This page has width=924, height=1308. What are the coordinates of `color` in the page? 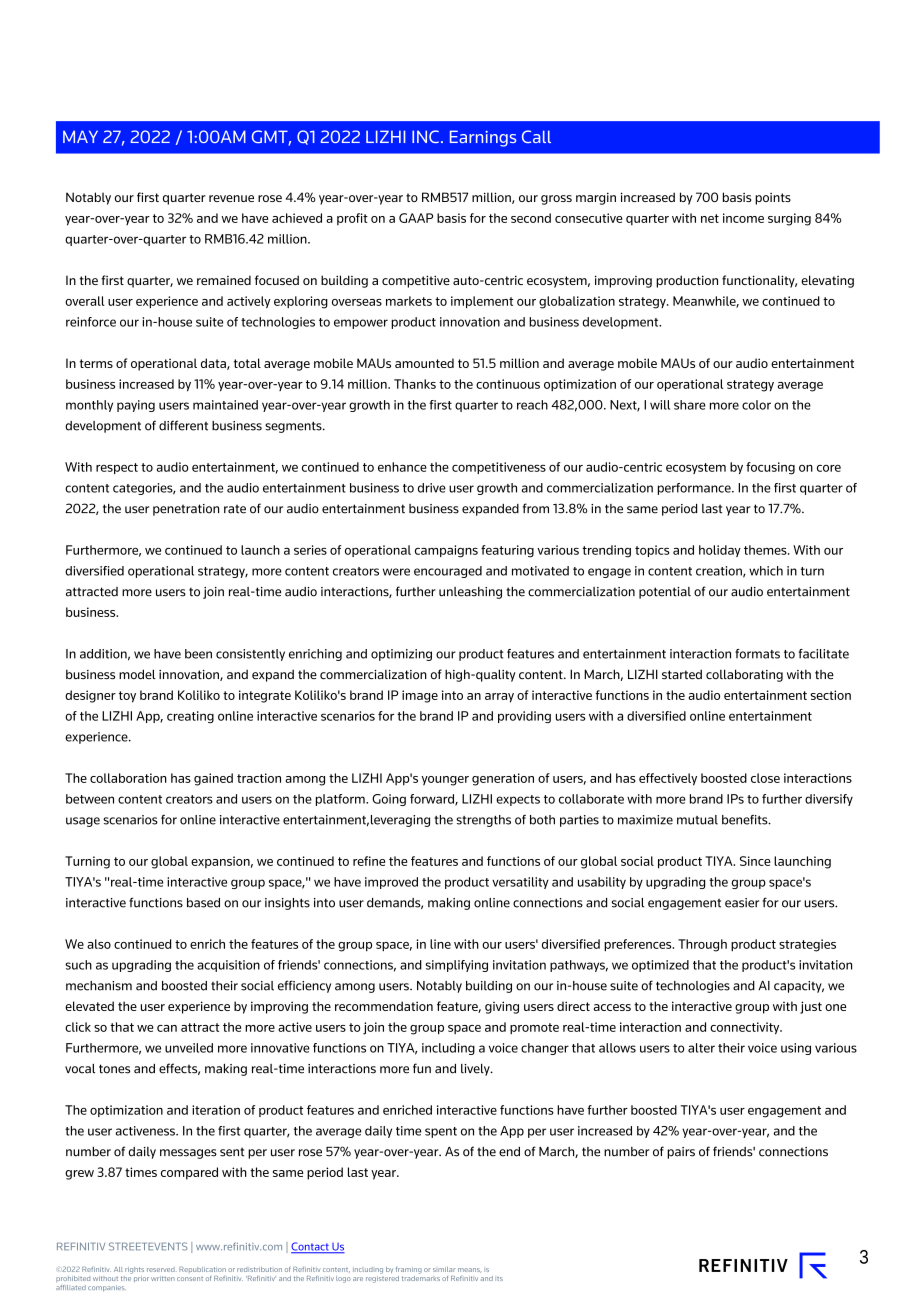 It's located at (756, 405).
